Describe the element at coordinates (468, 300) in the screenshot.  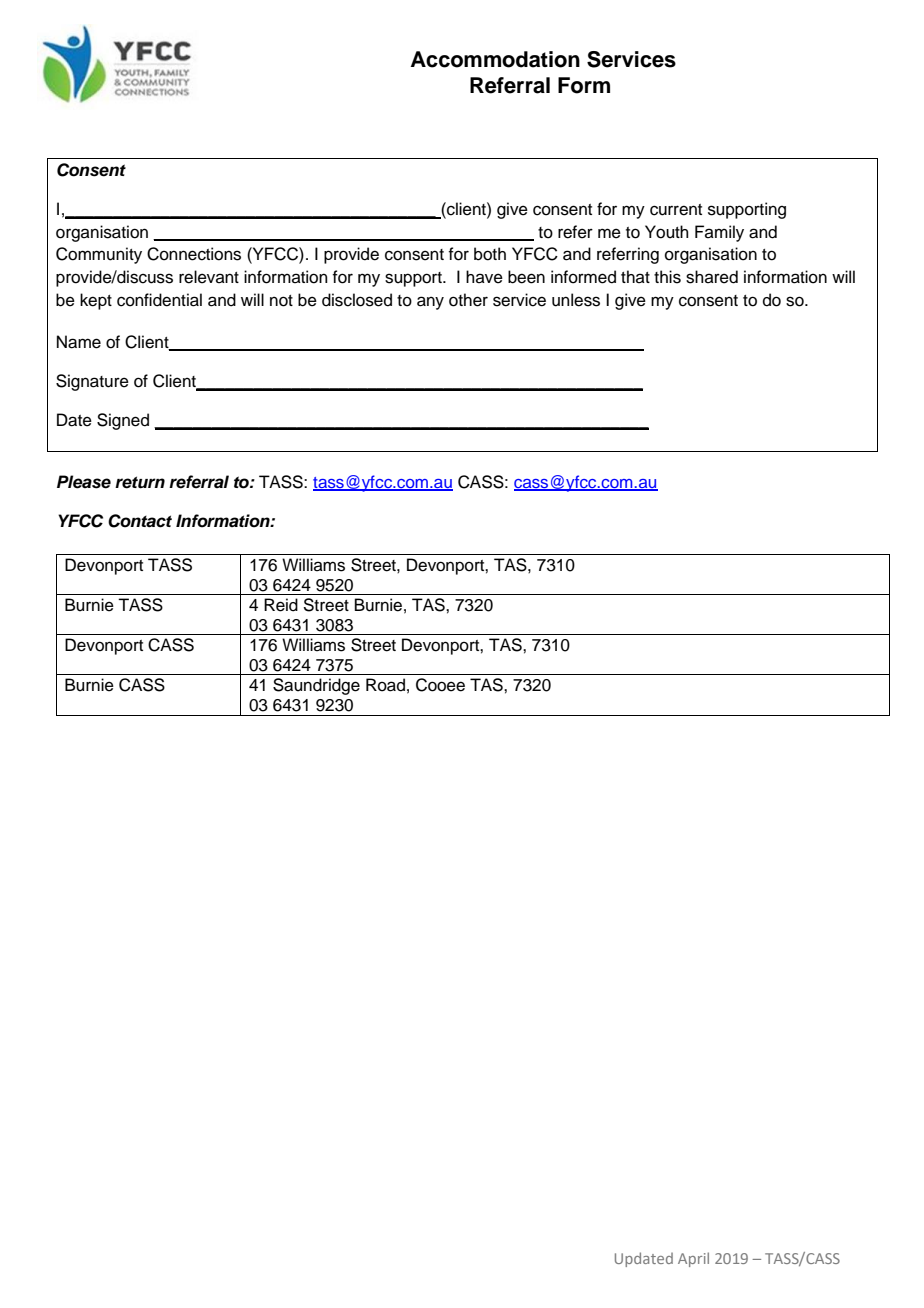
I see `other` at that location.
